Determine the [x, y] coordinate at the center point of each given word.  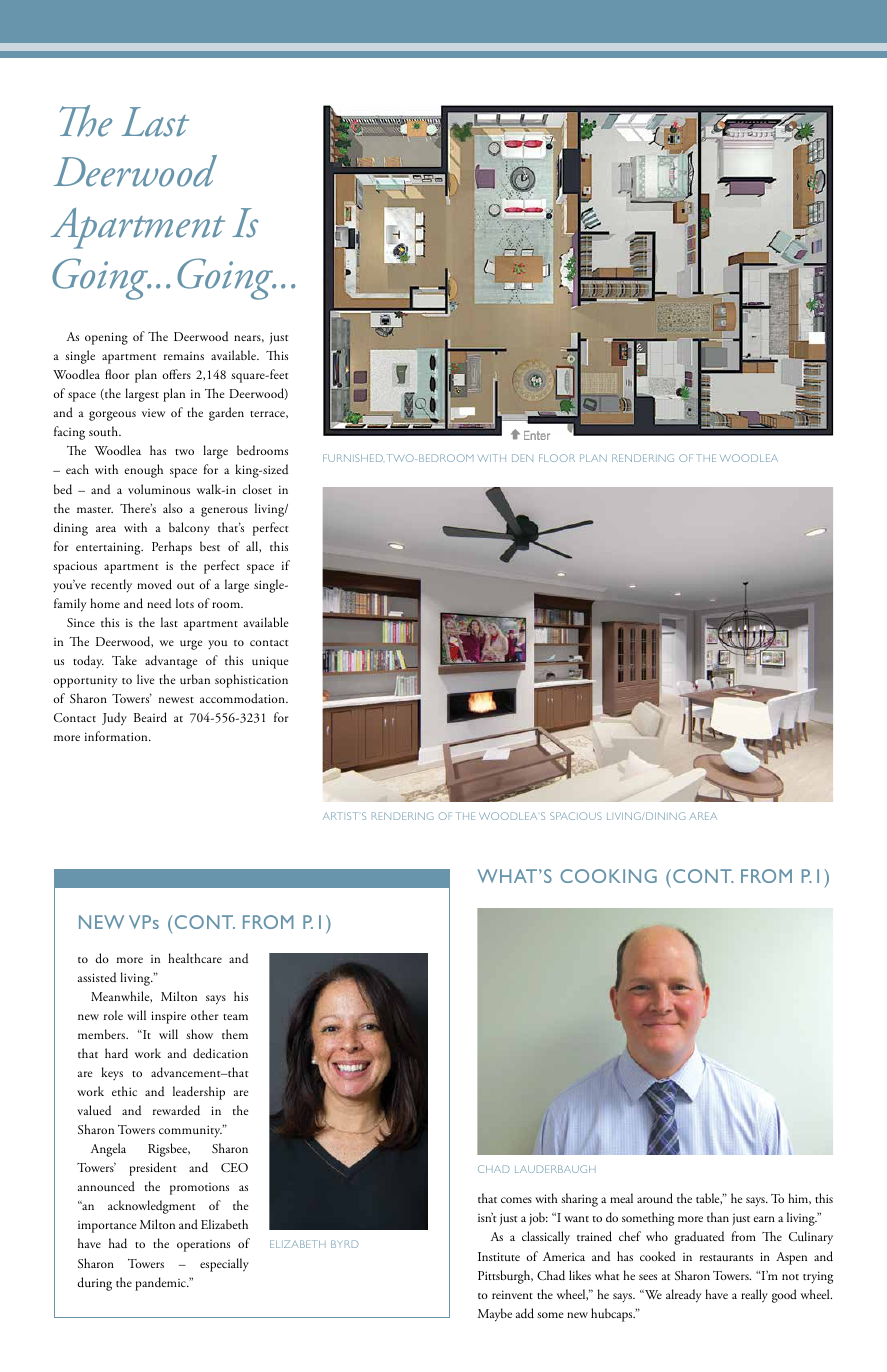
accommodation [243, 698]
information [117, 736]
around [655, 1198]
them [235, 1034]
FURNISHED [353, 458]
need [159, 603]
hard [116, 1053]
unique [270, 662]
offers [176, 374]
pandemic [162, 1284]
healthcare [195, 958]
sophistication [251, 681]
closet [257, 489]
